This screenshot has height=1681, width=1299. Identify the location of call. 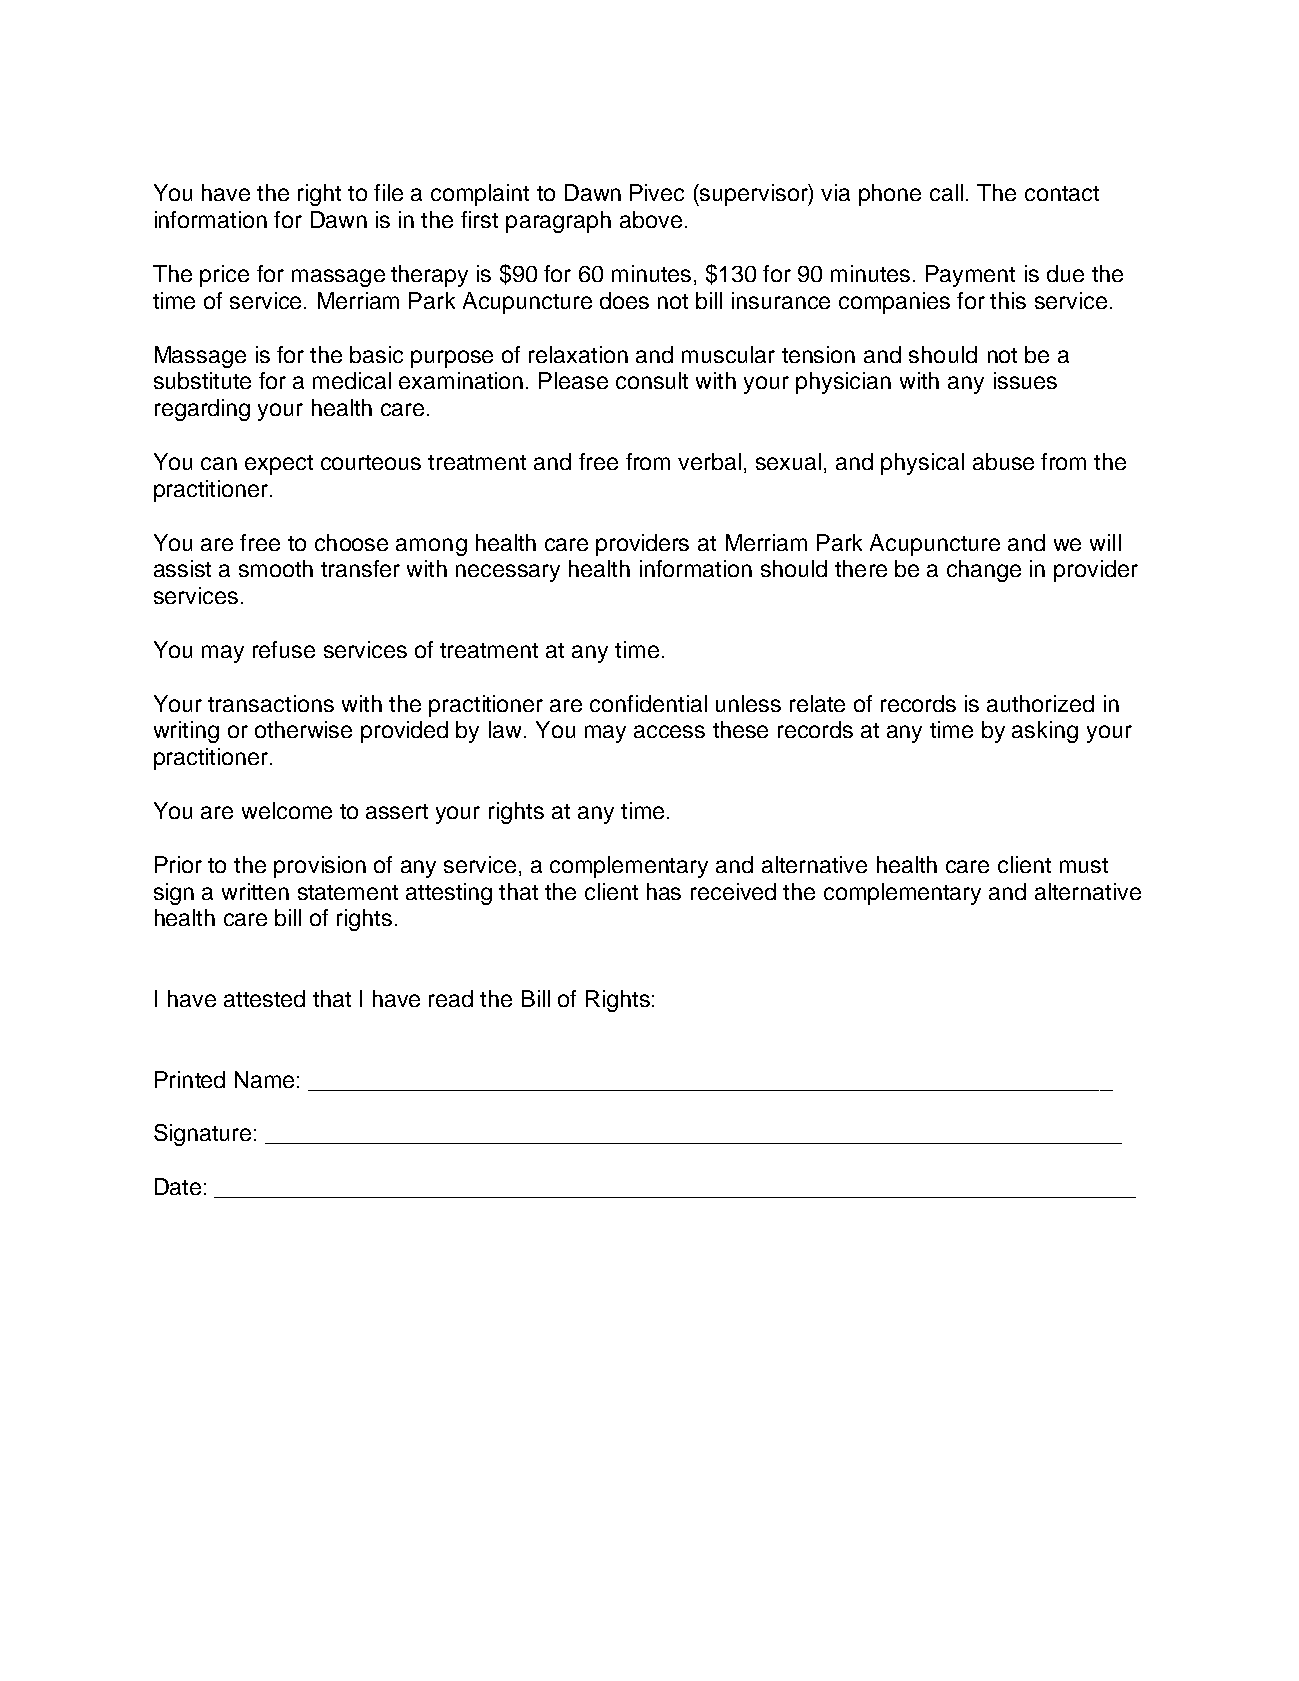
(946, 192).
